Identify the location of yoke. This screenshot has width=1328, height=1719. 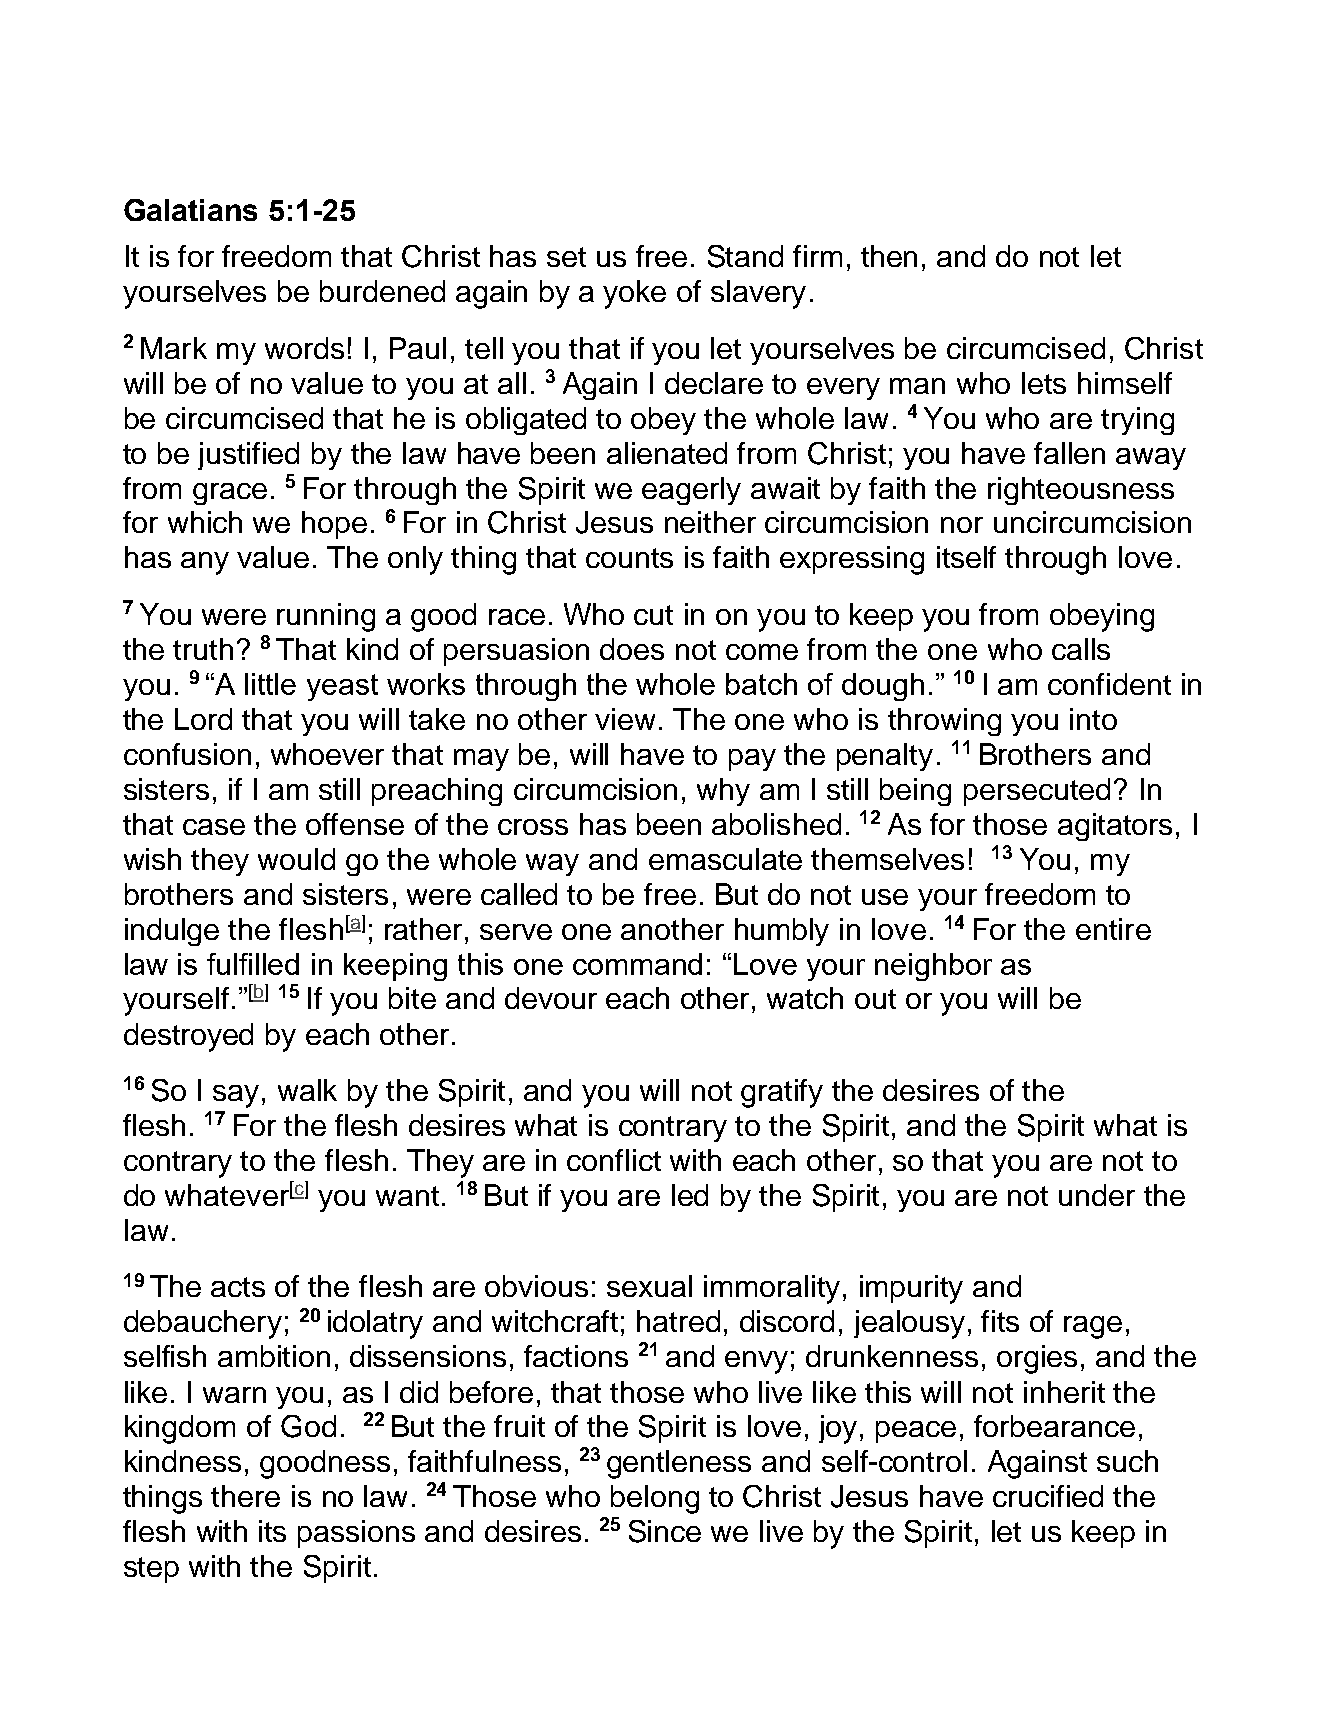
(634, 294).
